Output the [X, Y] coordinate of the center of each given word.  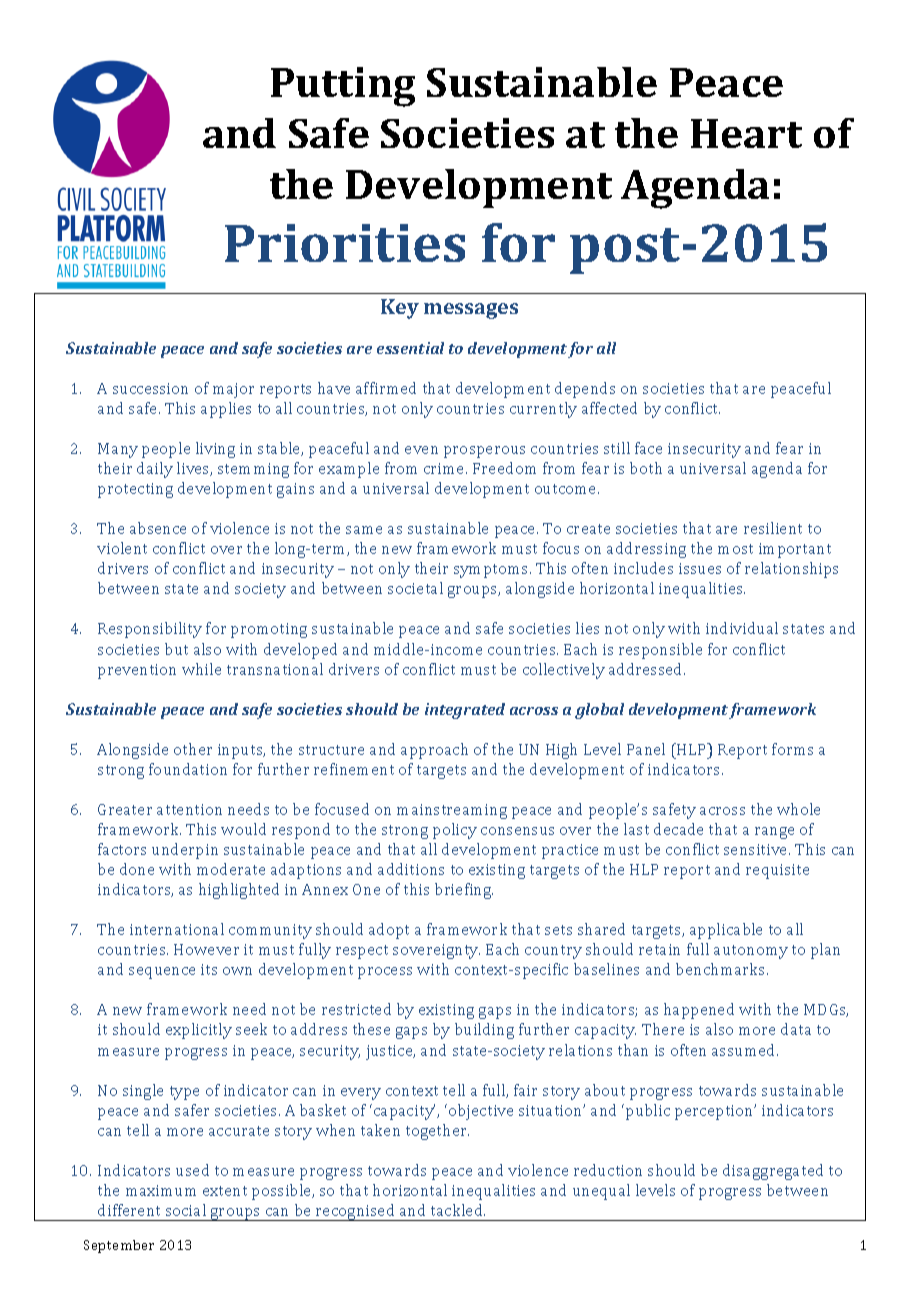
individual [742, 628]
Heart [746, 133]
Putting [343, 87]
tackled [458, 1210]
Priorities [345, 243]
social [186, 1210]
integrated [465, 711]
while [201, 669]
